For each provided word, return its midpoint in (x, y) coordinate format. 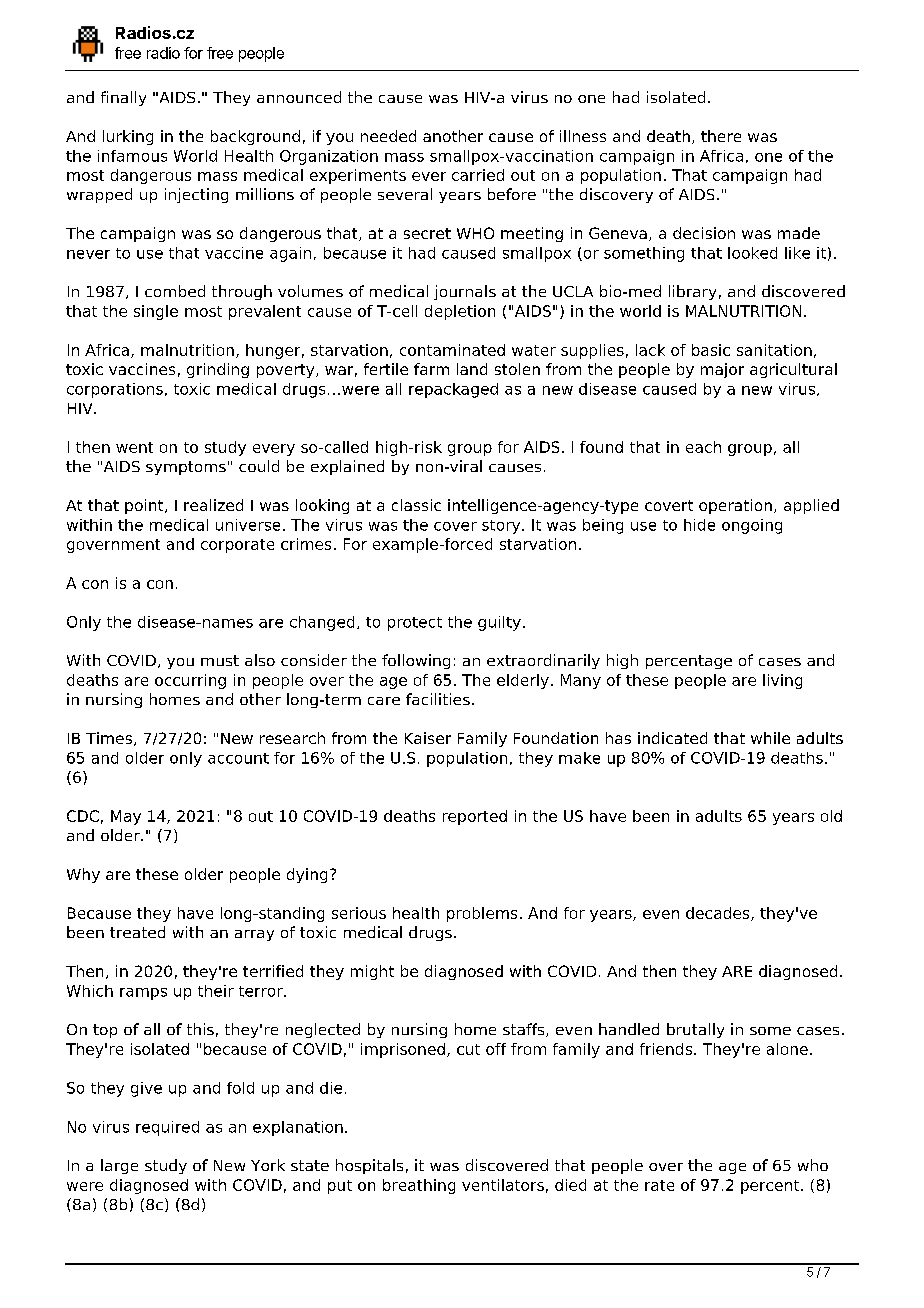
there (721, 136)
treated (137, 932)
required (167, 1128)
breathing (419, 1186)
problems (482, 914)
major (722, 370)
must (220, 660)
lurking (128, 137)
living (782, 681)
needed (388, 136)
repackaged (453, 390)
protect (415, 624)
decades (719, 914)
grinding (218, 370)
